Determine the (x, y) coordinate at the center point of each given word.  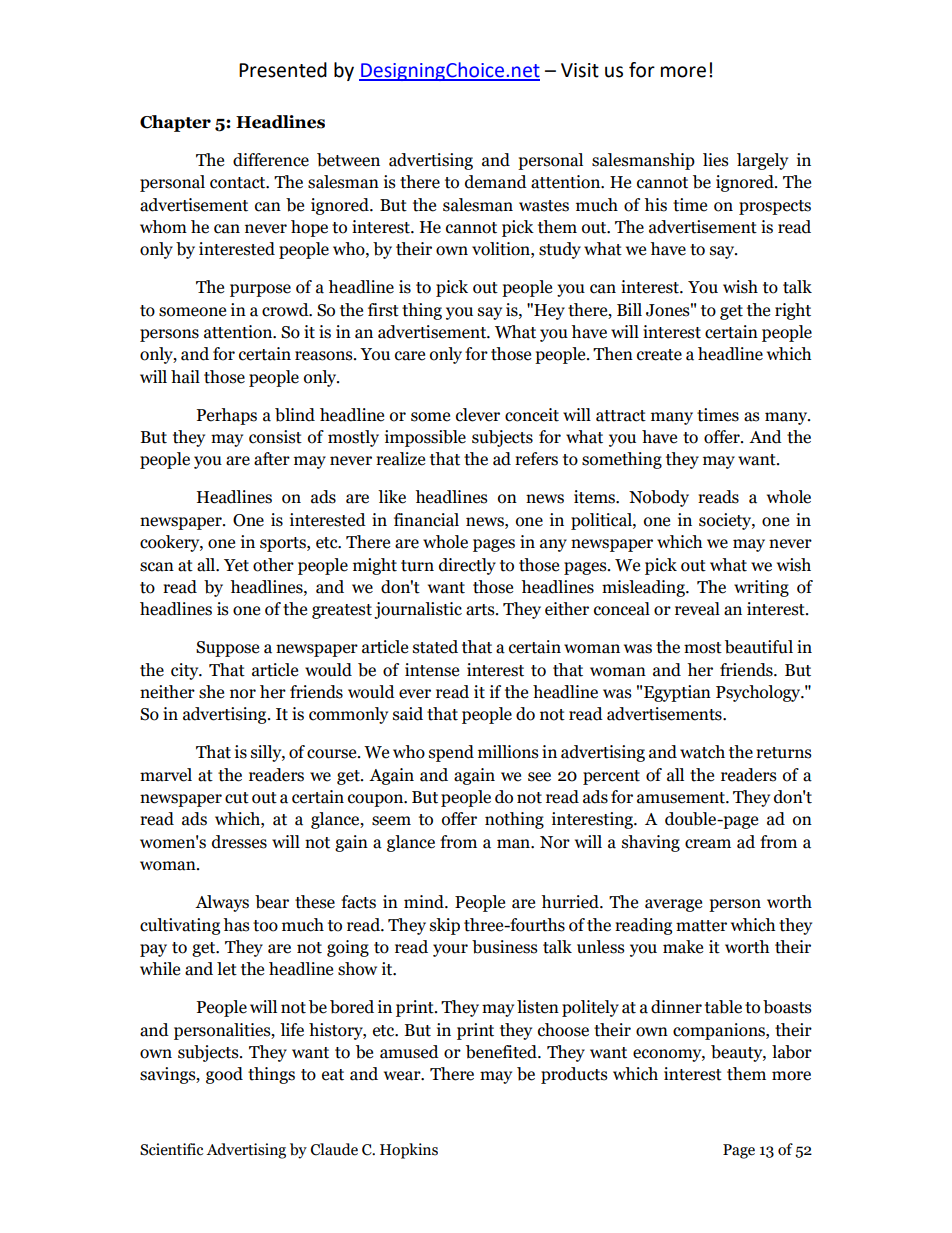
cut (237, 798)
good (224, 1075)
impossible (425, 438)
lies (716, 160)
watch (702, 752)
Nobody (659, 498)
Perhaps (226, 416)
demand (496, 182)
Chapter (175, 123)
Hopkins (409, 1151)
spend (451, 753)
